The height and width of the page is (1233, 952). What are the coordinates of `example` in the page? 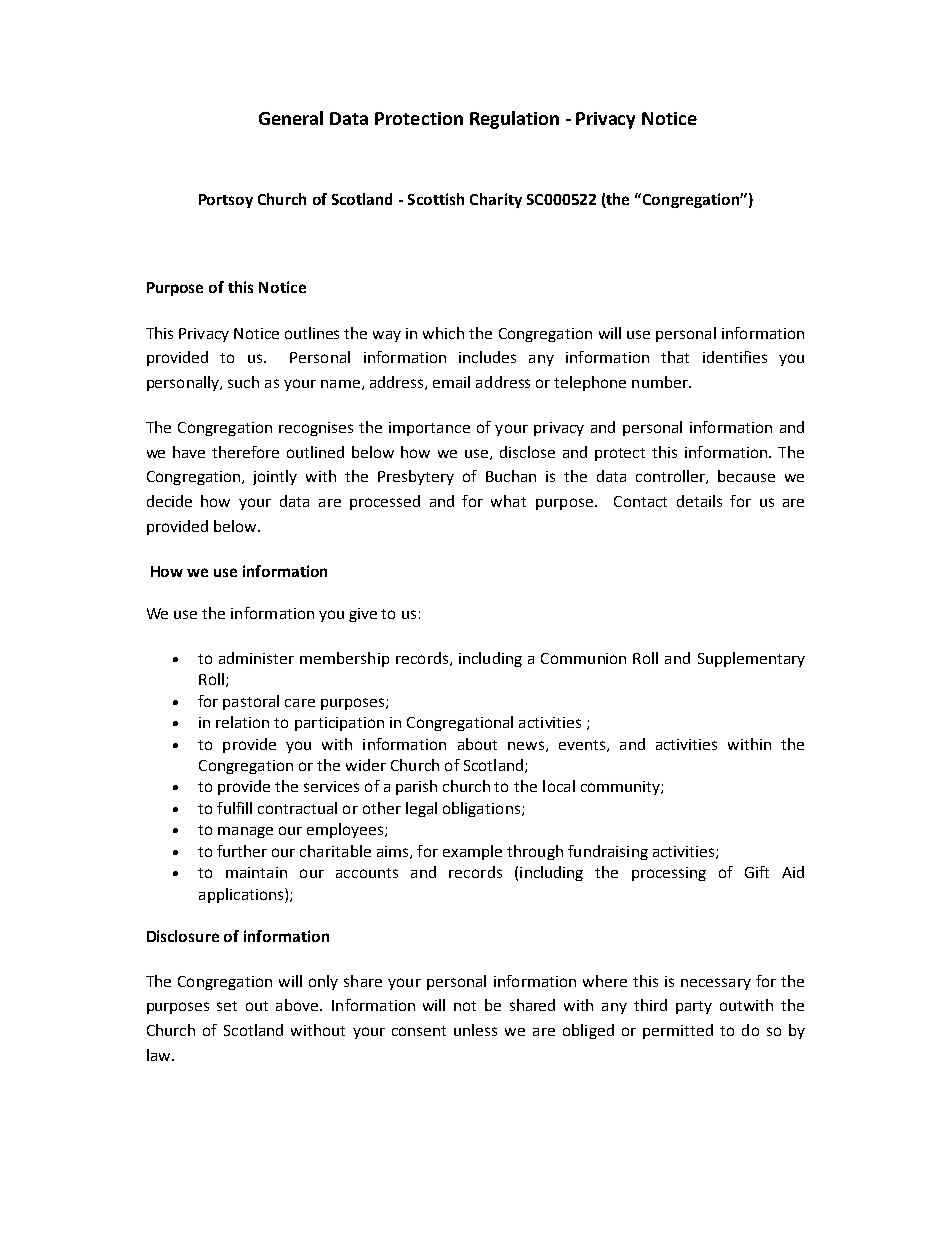 It's located at (472, 852).
